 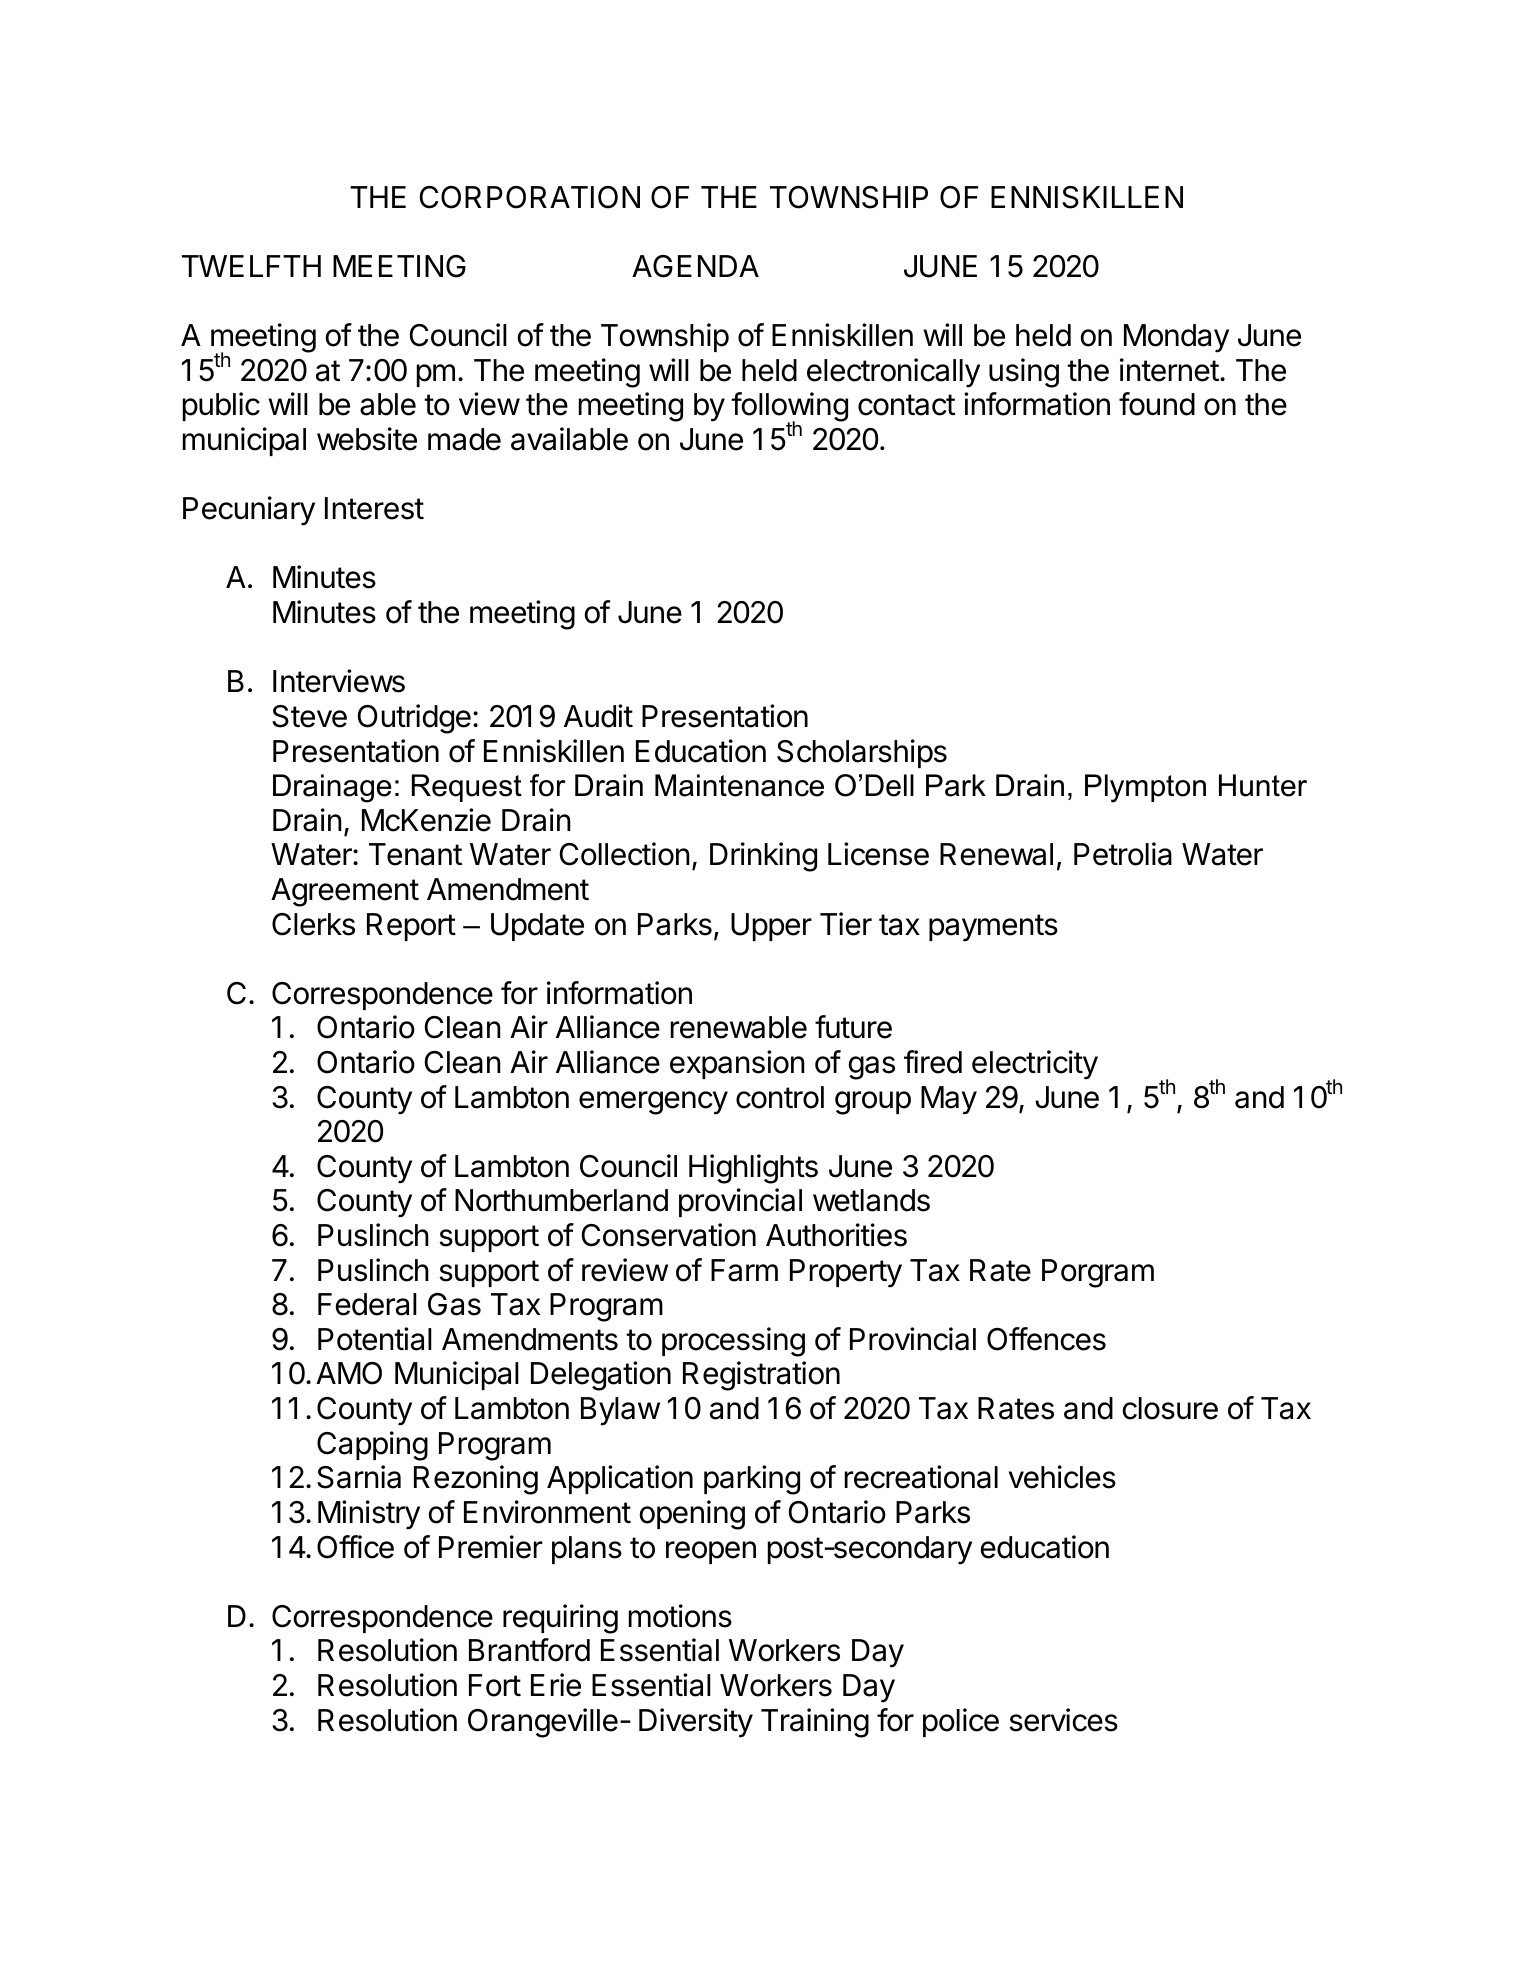 What do you see at coordinates (251, 266) in the screenshot?
I see `TWELFTH` at bounding box center [251, 266].
